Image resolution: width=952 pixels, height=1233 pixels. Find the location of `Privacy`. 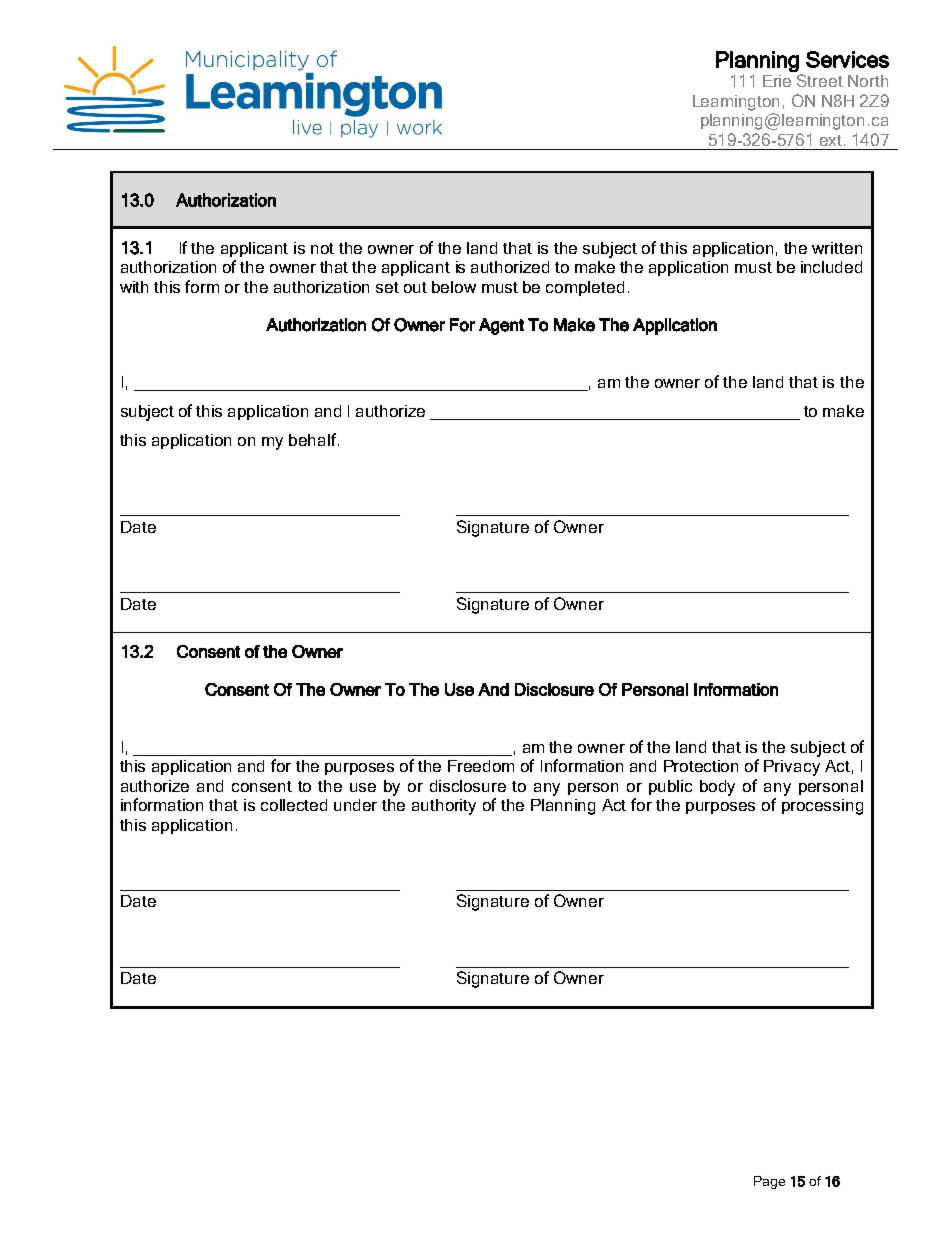

Privacy is located at coordinates (792, 768).
